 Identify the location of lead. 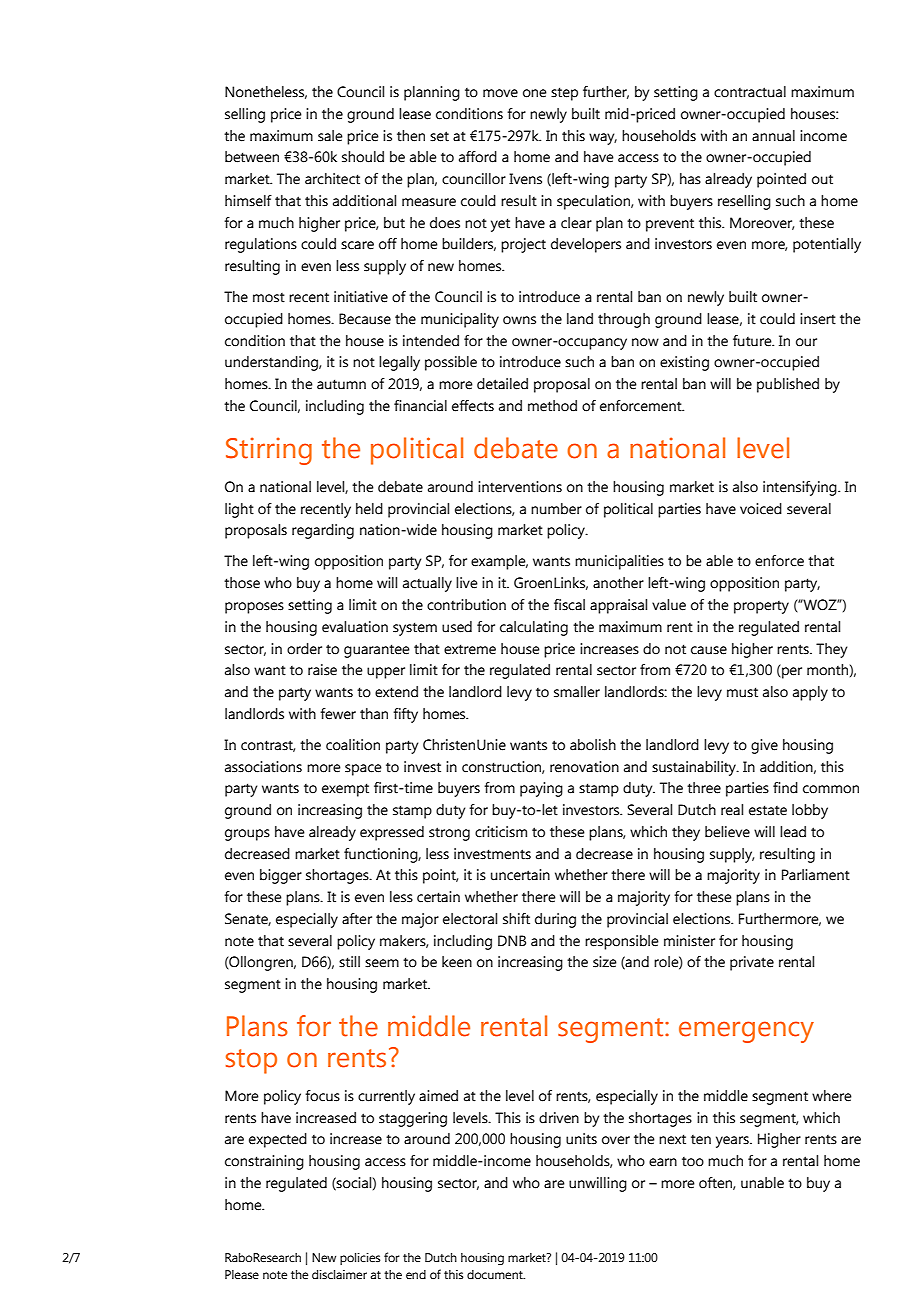
(793, 832).
